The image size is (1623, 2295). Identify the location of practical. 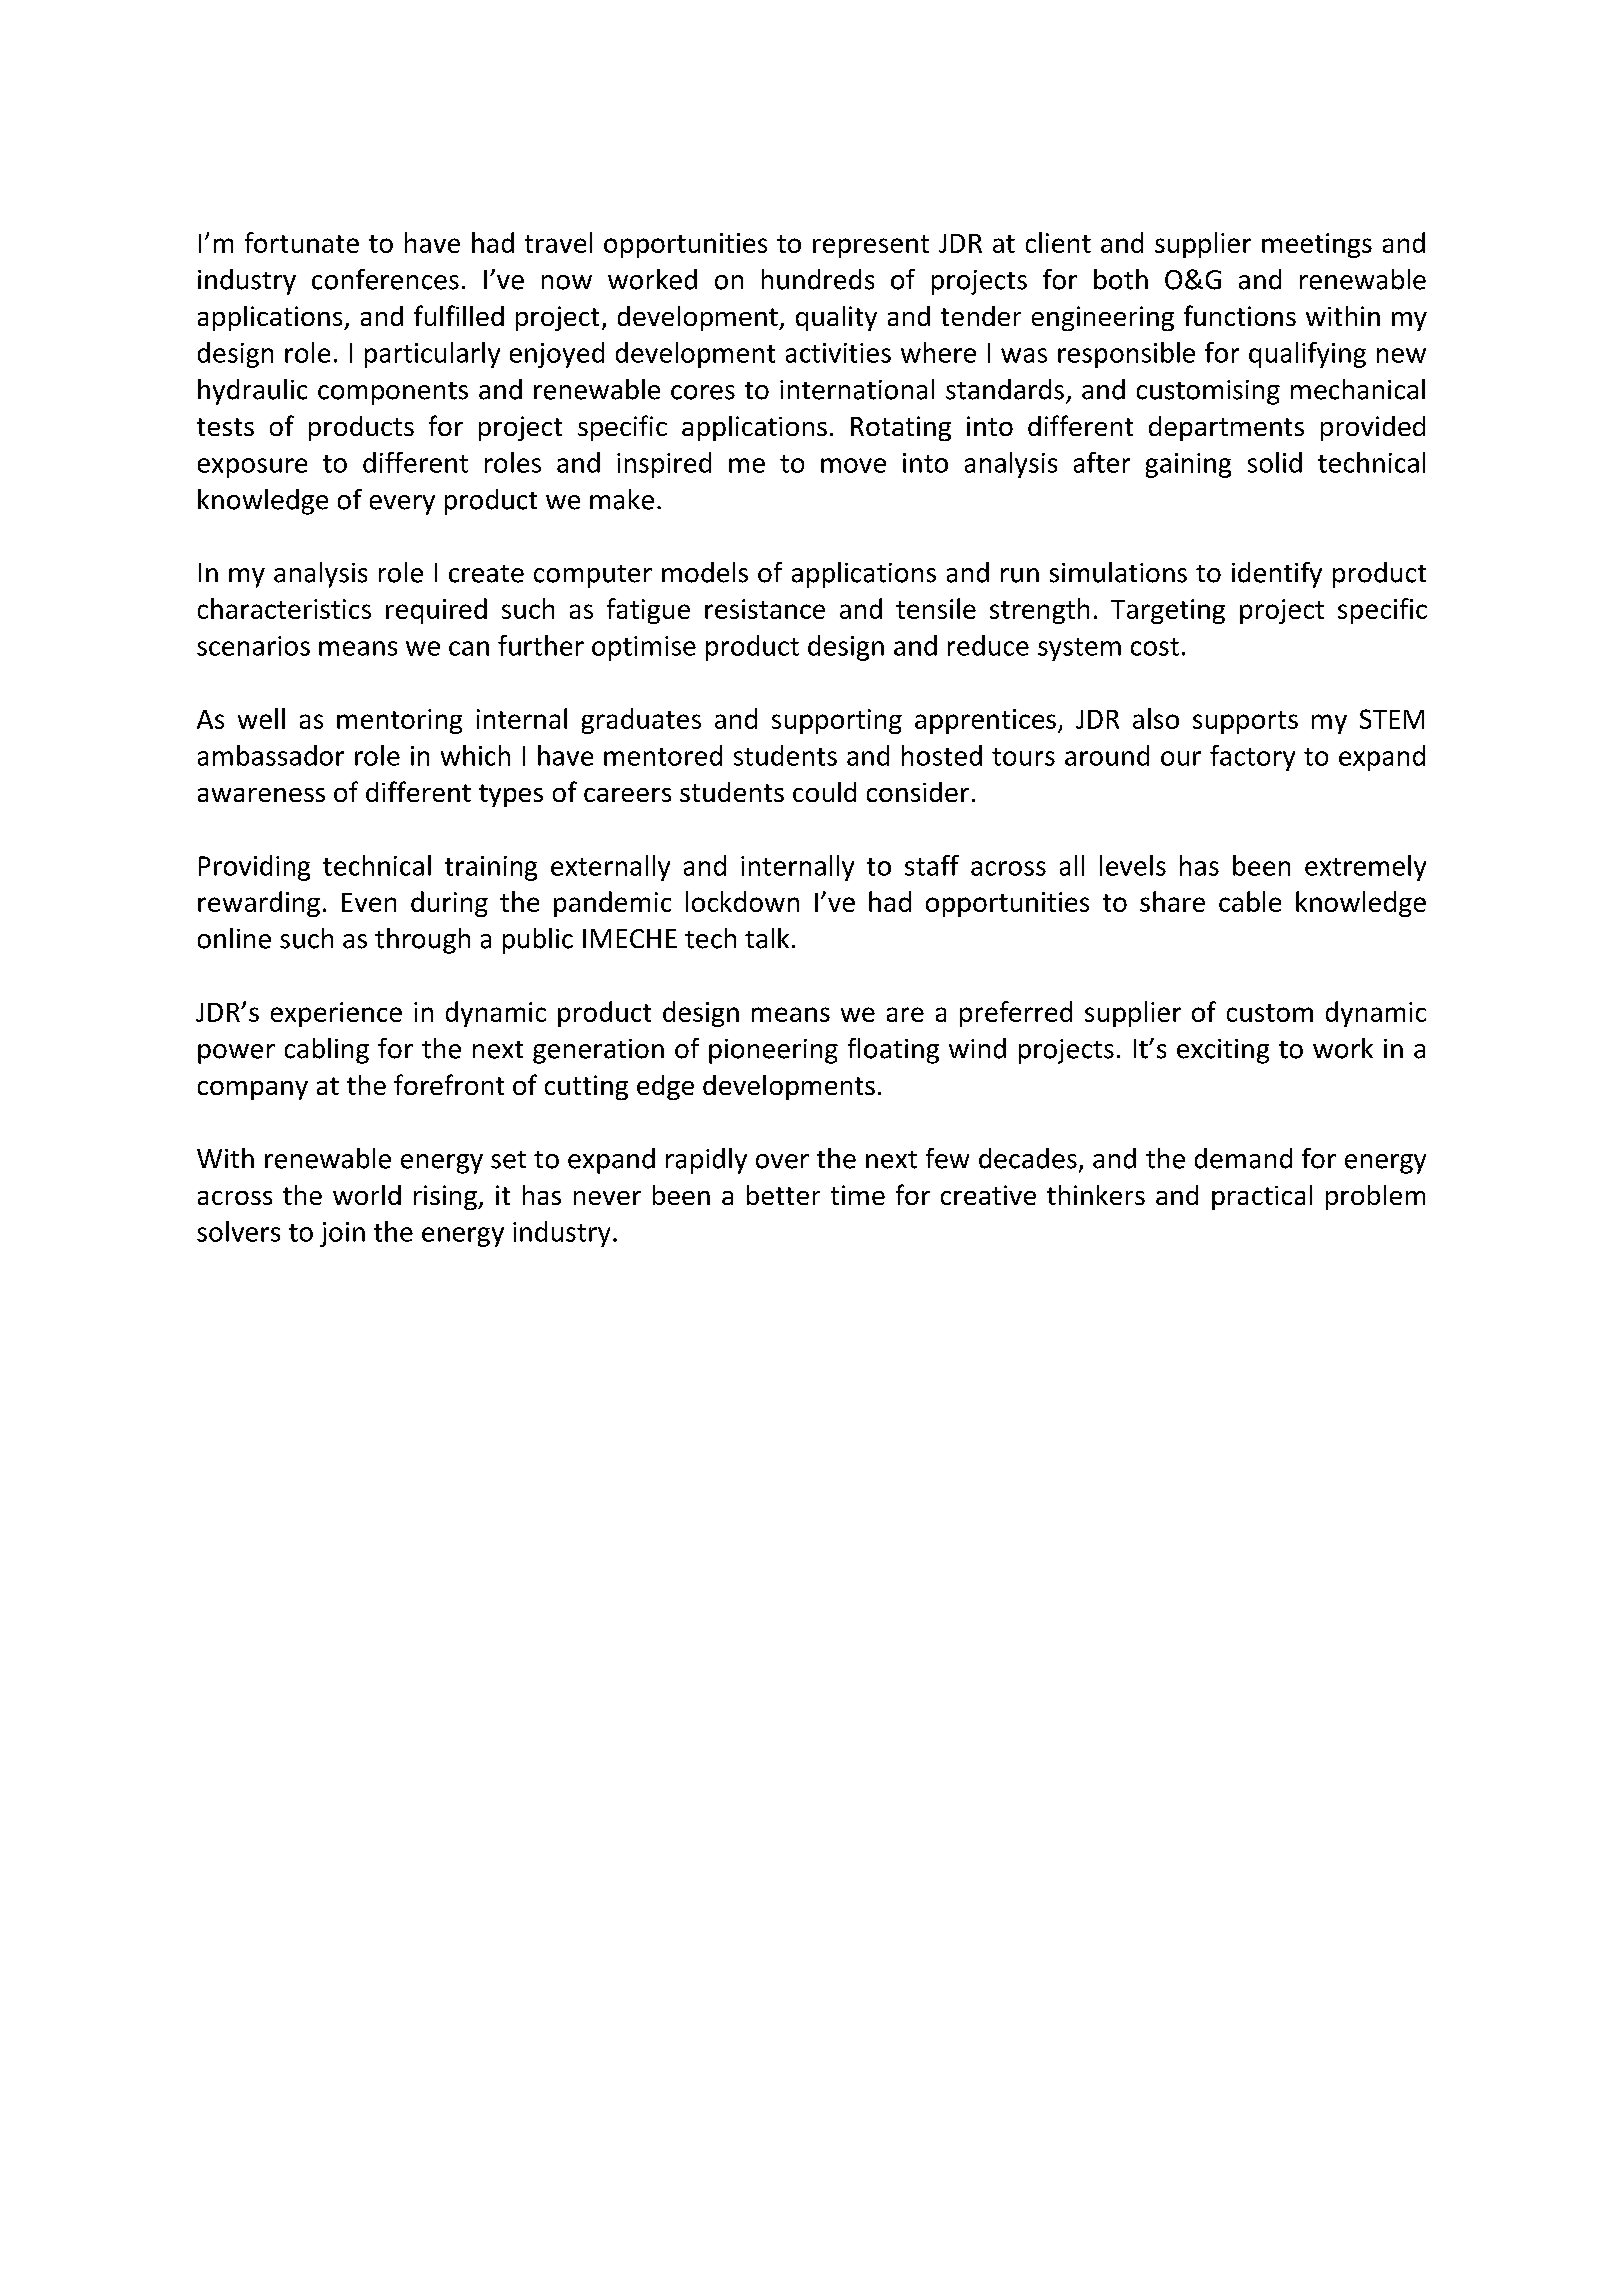
(1262, 1197).
